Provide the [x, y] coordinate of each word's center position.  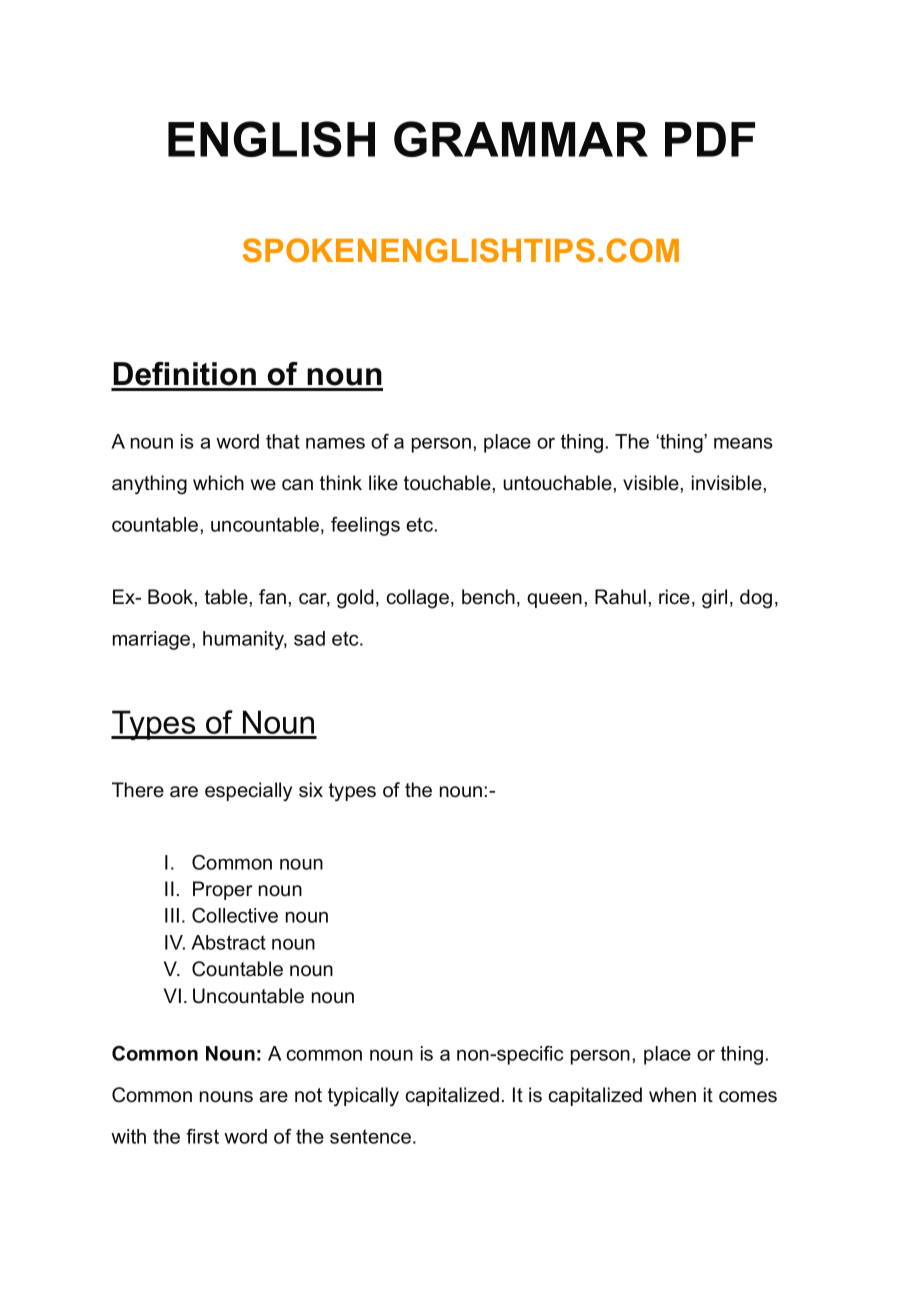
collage [419, 599]
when [672, 1095]
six [311, 790]
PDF [710, 139]
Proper [223, 890]
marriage [153, 640]
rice [674, 597]
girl [714, 599]
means [743, 443]
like [383, 483]
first [202, 1136]
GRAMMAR [521, 139]
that [283, 441]
